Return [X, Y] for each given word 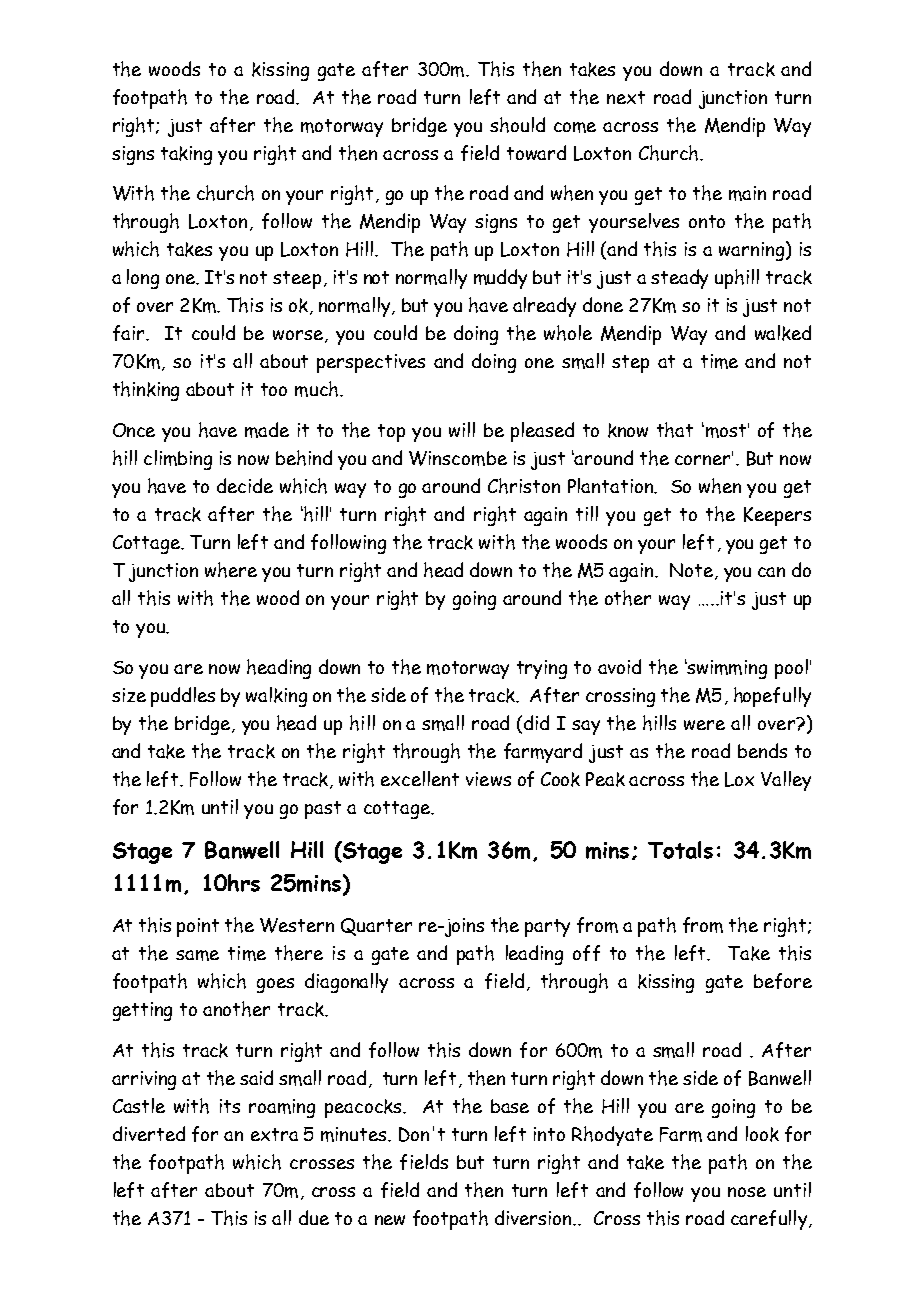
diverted [149, 1133]
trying [542, 669]
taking [186, 155]
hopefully [772, 697]
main [747, 193]
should [517, 125]
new [390, 1220]
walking [276, 697]
